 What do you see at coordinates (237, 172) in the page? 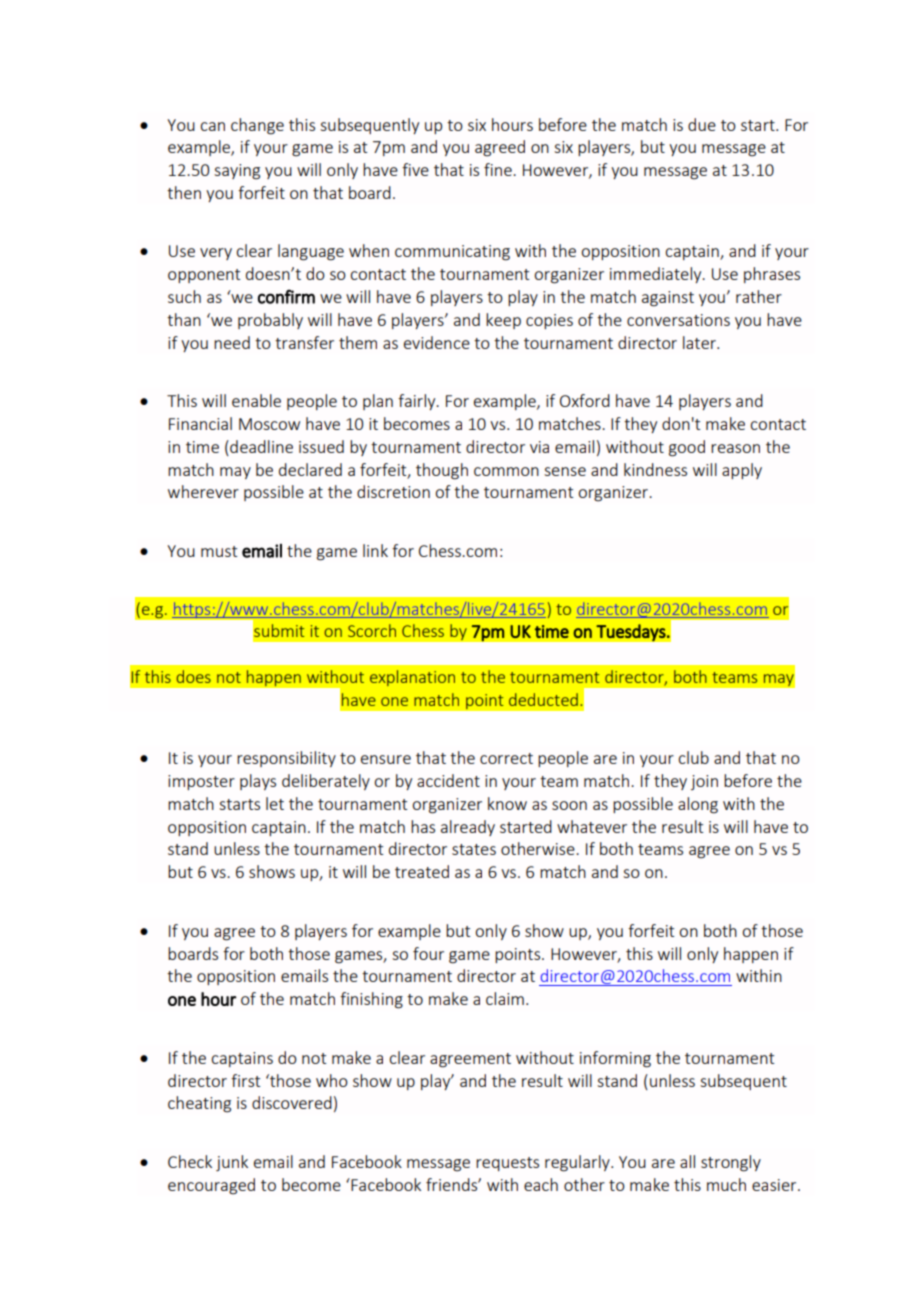
I see `saying` at bounding box center [237, 172].
